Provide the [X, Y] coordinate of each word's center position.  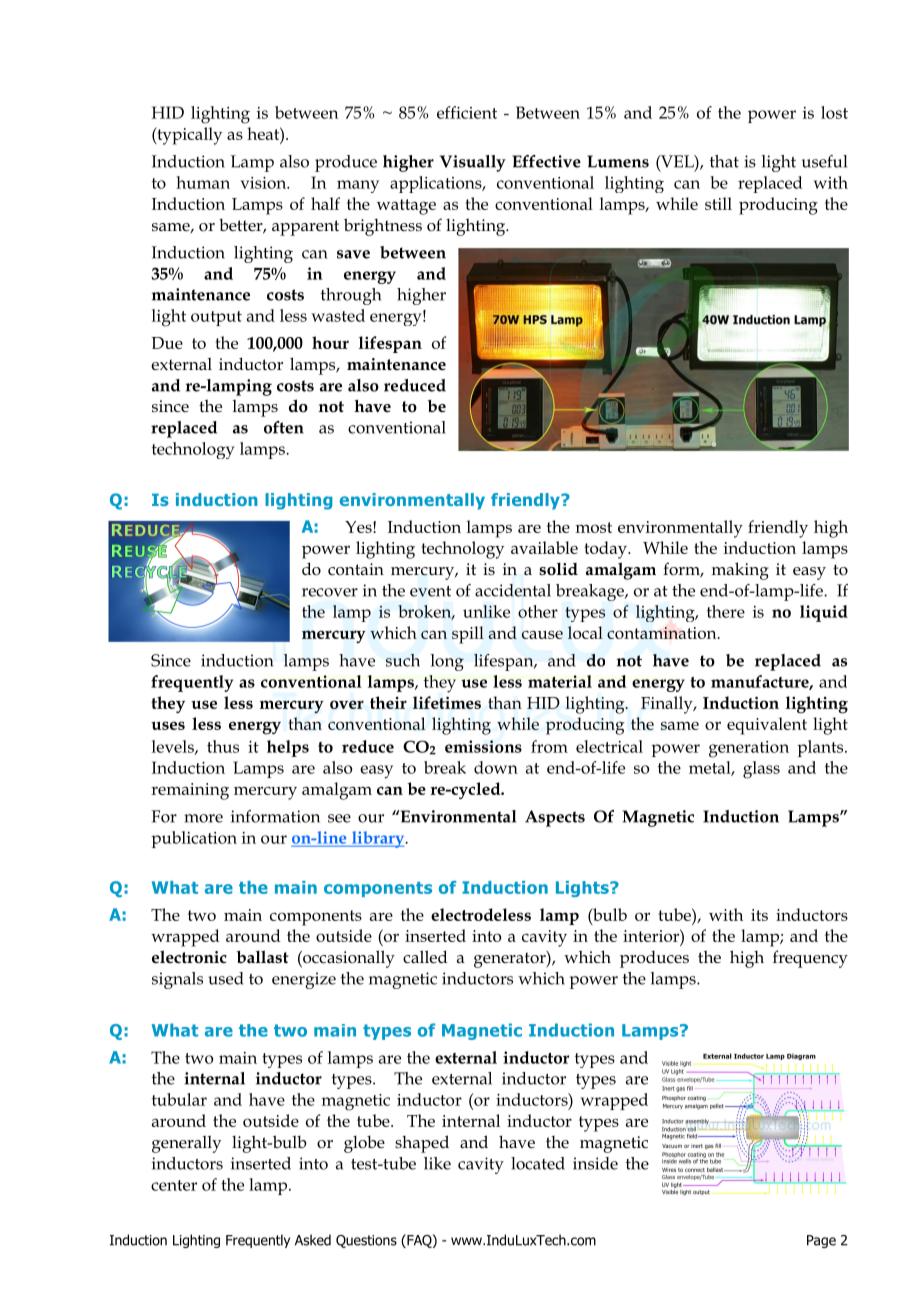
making [740, 571]
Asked [313, 1240]
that [724, 161]
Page [821, 1241]
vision [265, 183]
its [759, 915]
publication [194, 839]
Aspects [555, 818]
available [544, 547]
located [538, 1163]
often [284, 427]
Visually [473, 163]
